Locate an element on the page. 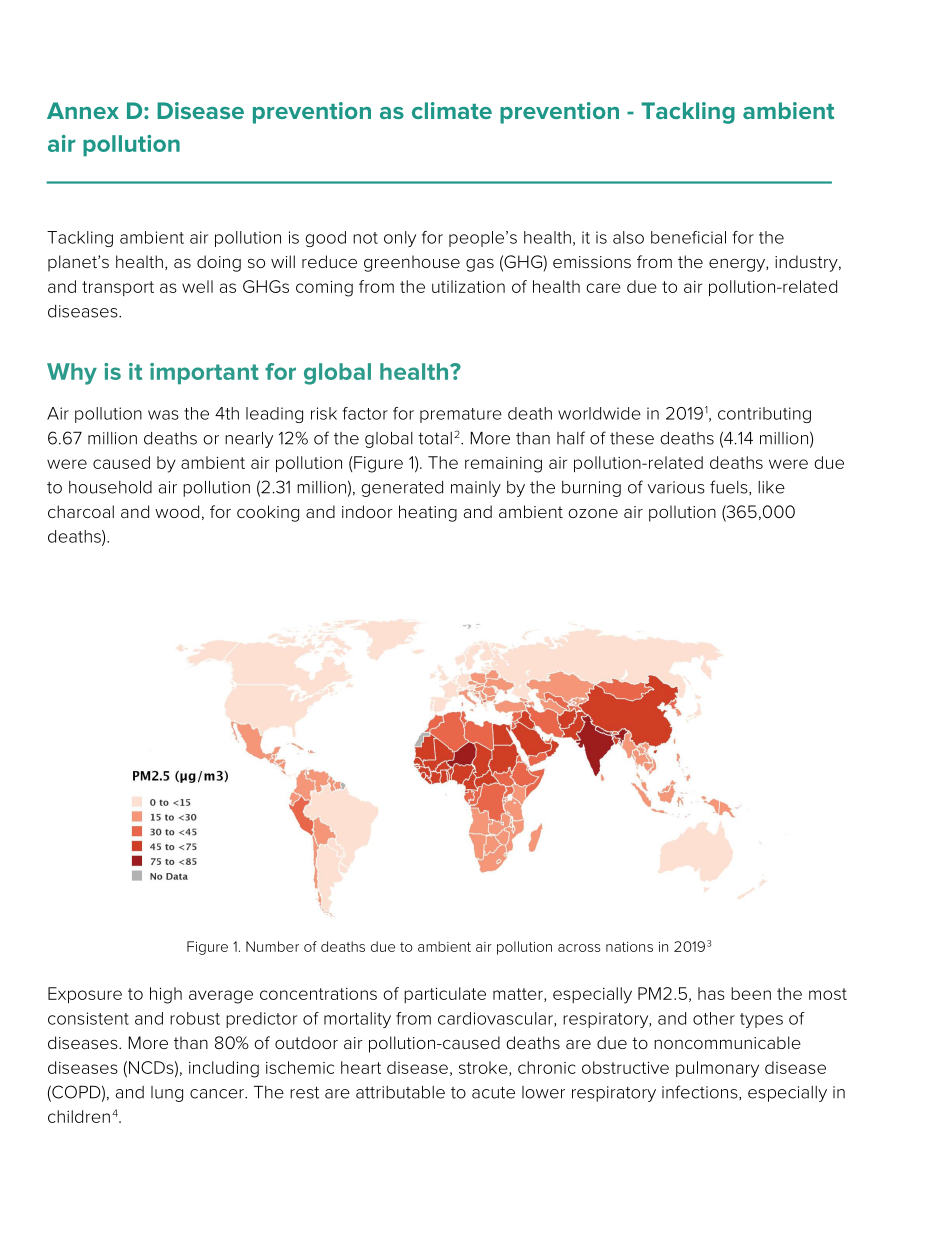 This image has width=952, height=1233. Annex is located at coordinates (83, 110).
